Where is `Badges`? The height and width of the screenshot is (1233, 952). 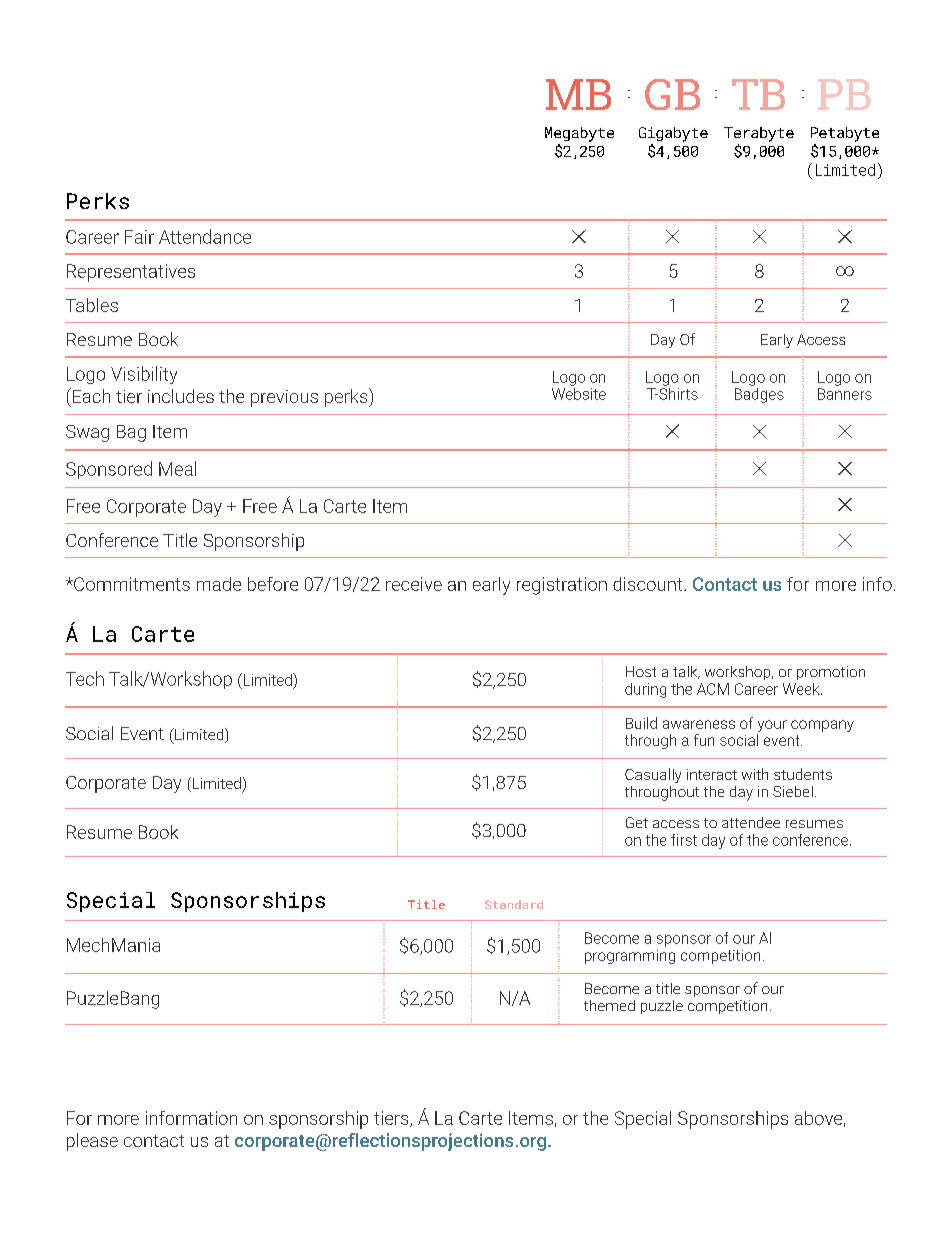 Badges is located at coordinates (759, 394).
